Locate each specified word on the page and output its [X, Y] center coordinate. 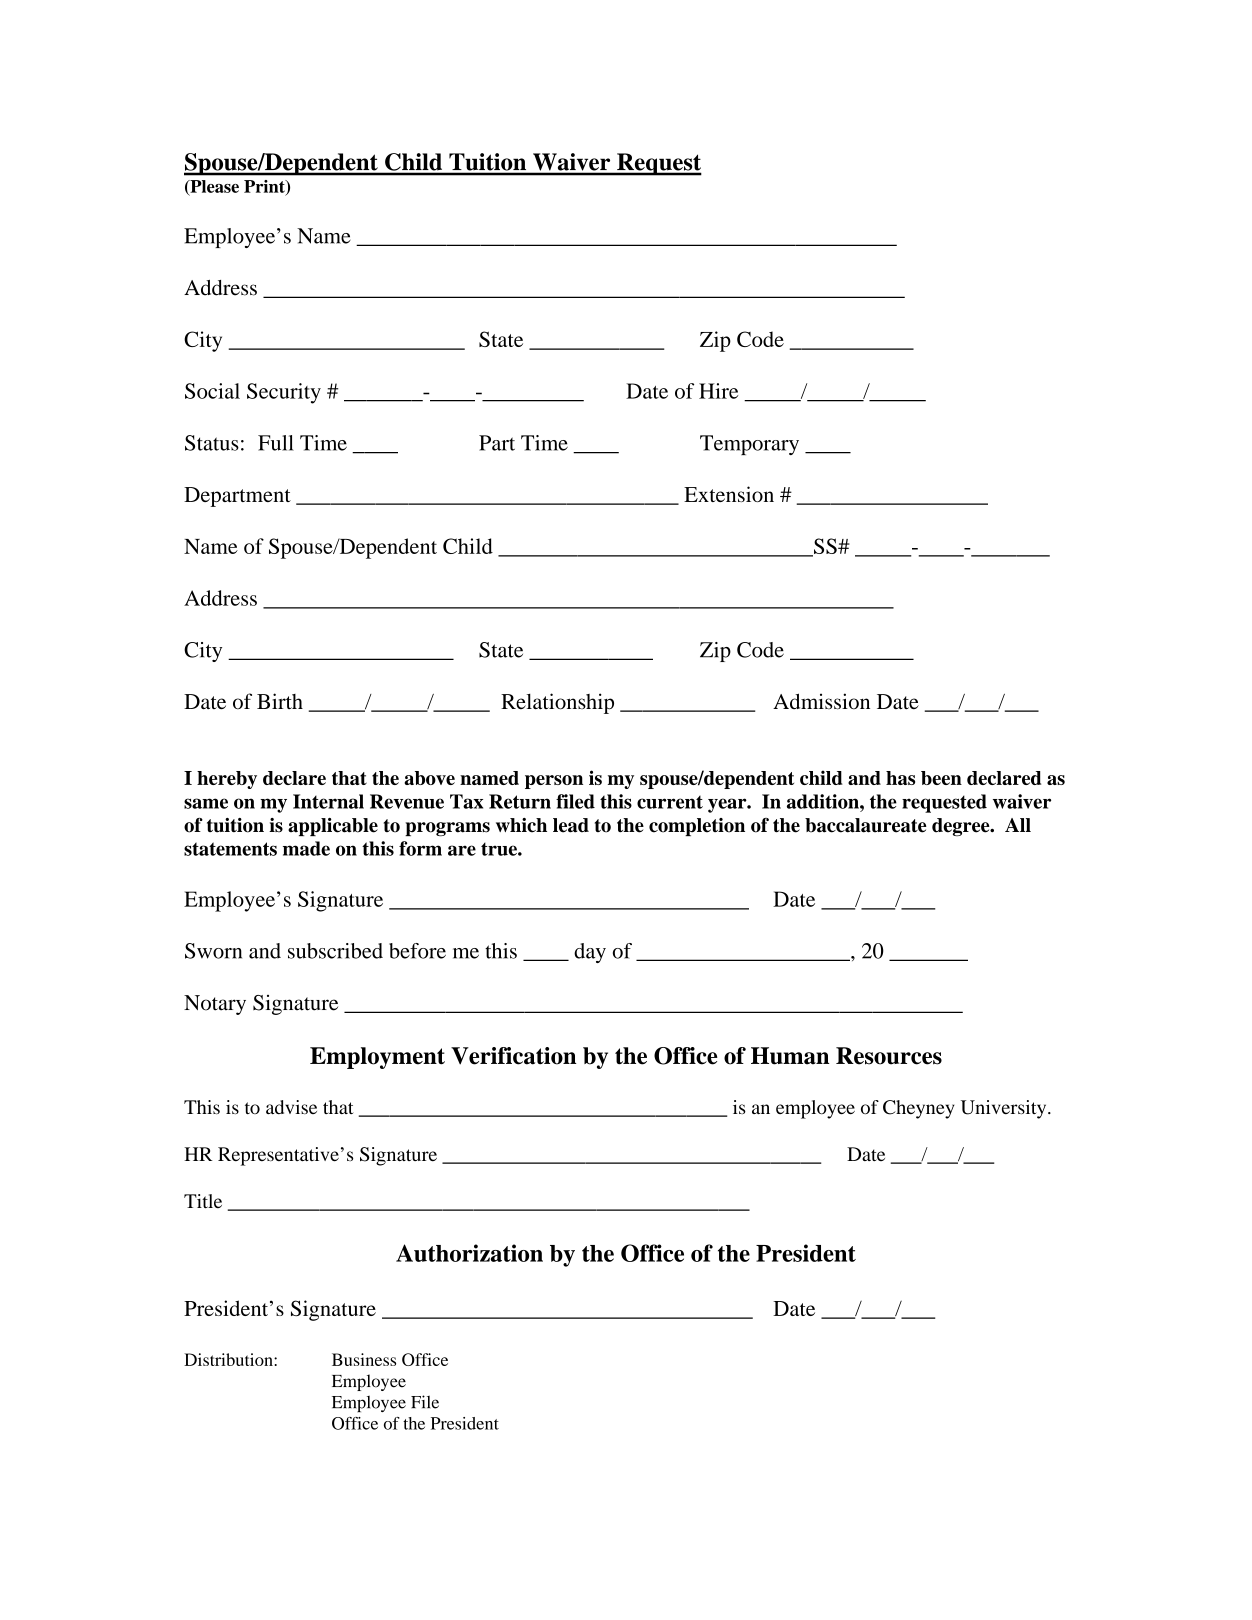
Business [364, 1359]
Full [276, 443]
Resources [889, 1056]
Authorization [469, 1253]
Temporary [749, 445]
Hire [718, 391]
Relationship [557, 703]
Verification [513, 1056]
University [1005, 1109]
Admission [821, 701]
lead [571, 825]
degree [962, 827]
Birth [280, 701]
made [306, 848]
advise [291, 1107]
